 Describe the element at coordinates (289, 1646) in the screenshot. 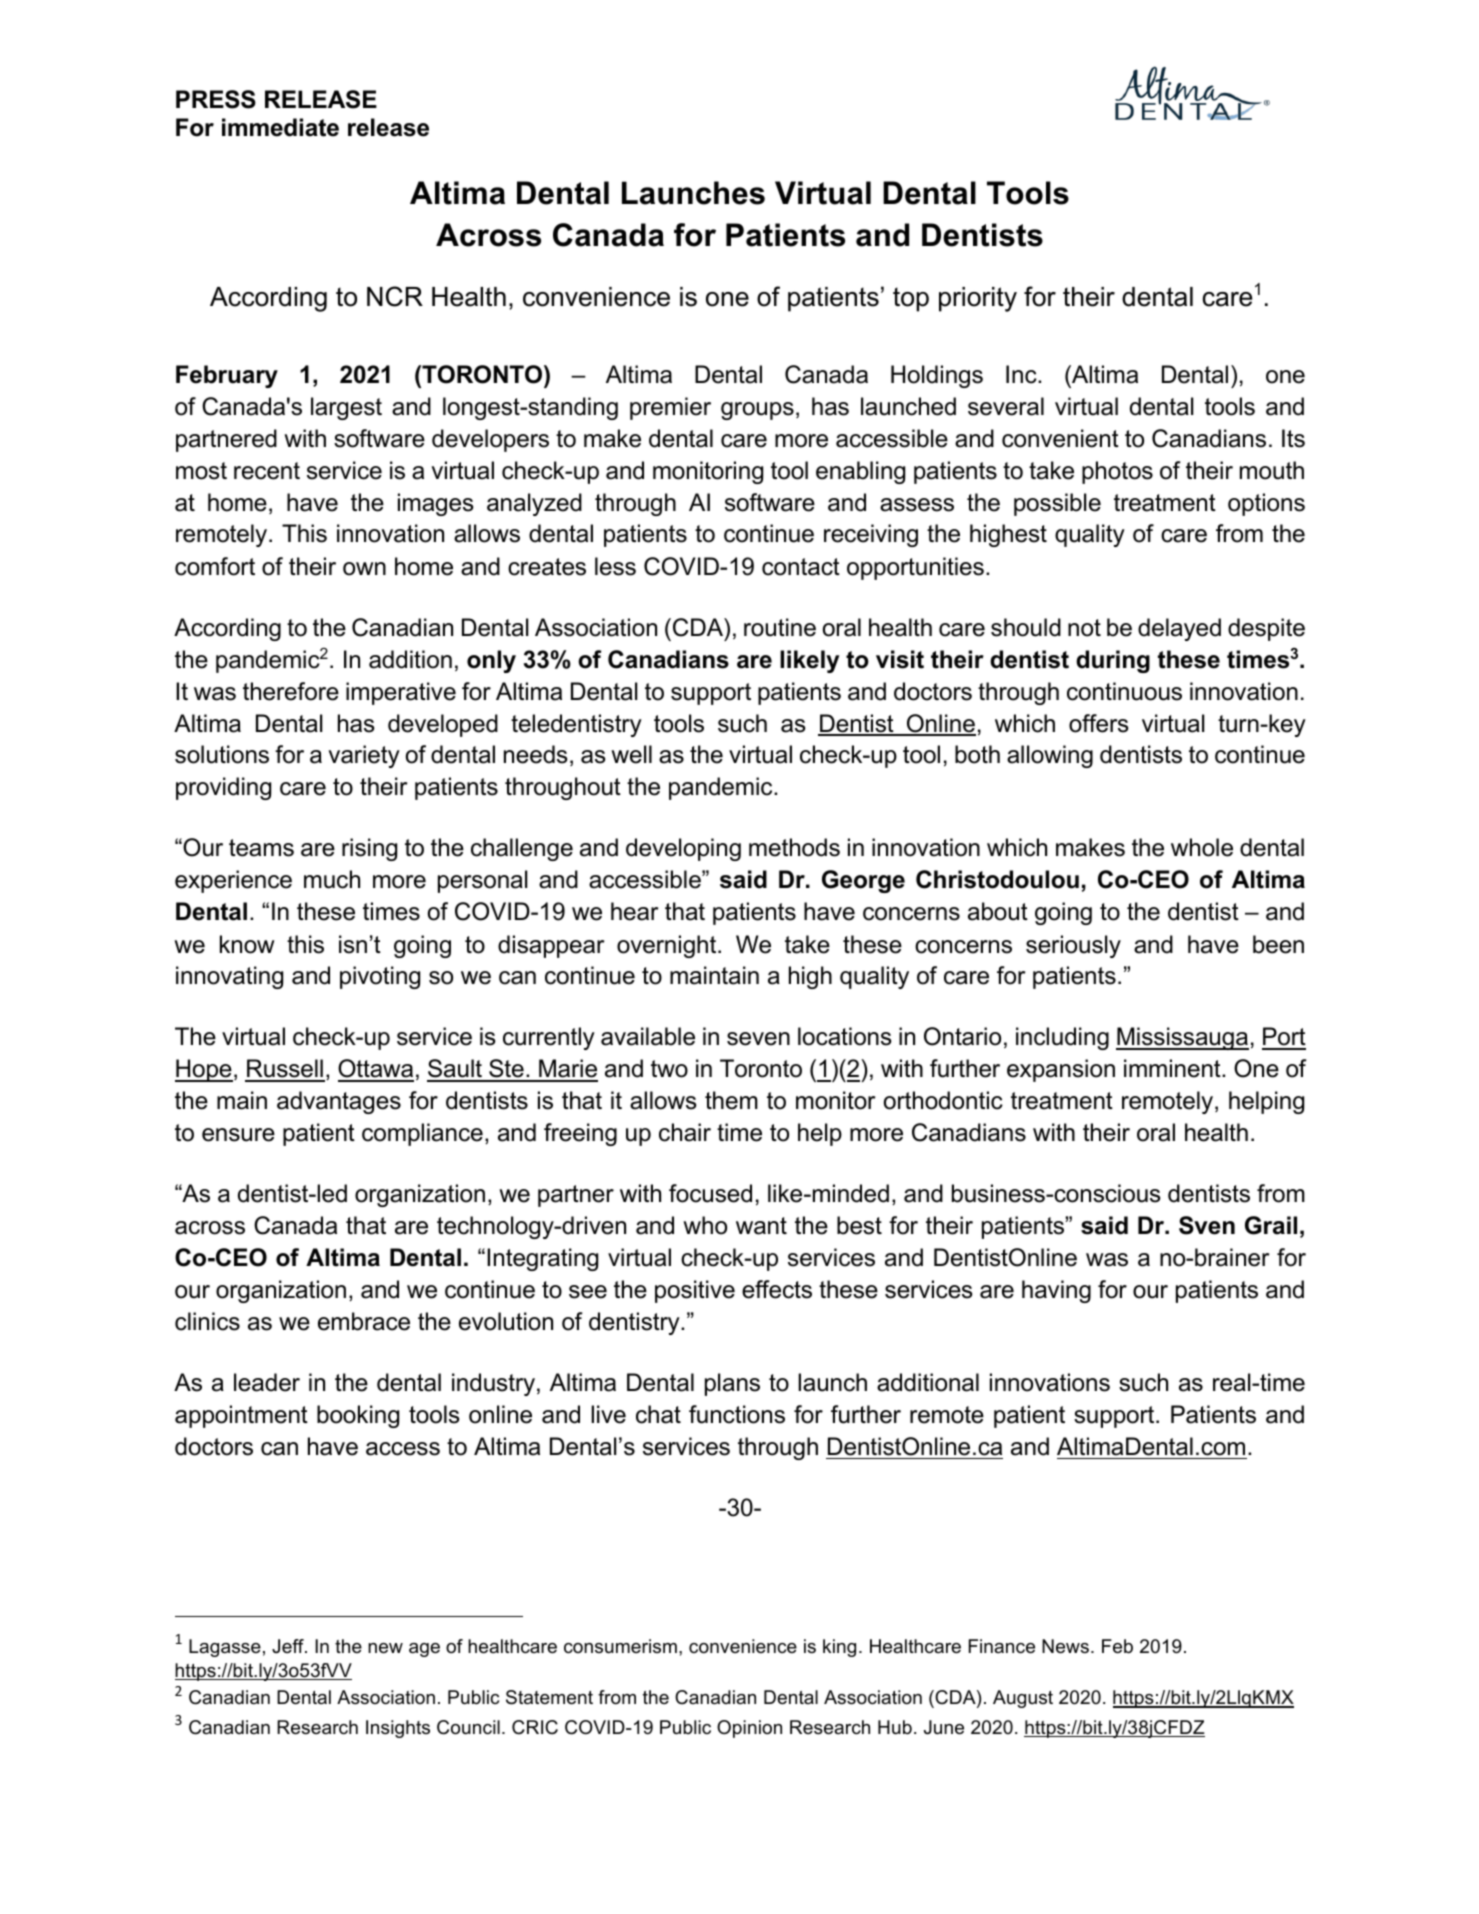

I see `Jeff` at that location.
